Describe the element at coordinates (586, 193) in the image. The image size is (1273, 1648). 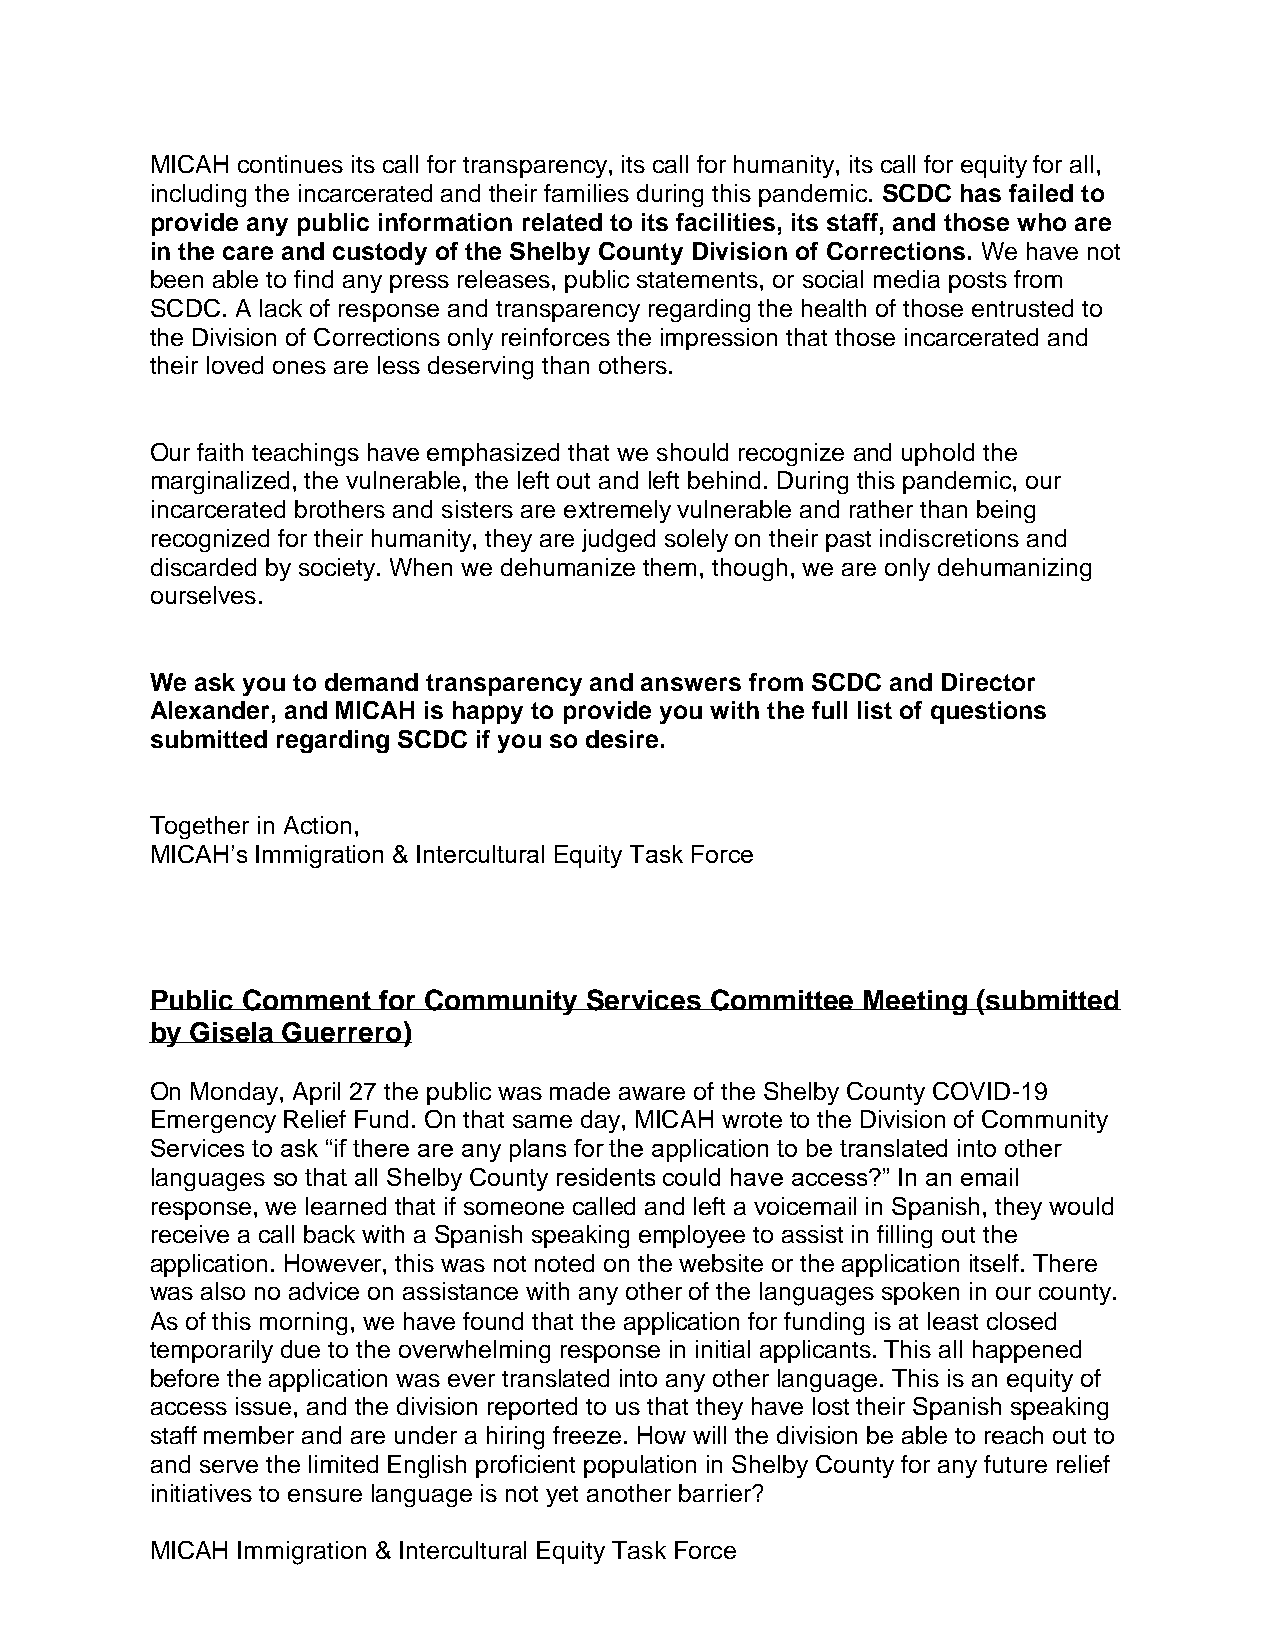
I see `families` at that location.
